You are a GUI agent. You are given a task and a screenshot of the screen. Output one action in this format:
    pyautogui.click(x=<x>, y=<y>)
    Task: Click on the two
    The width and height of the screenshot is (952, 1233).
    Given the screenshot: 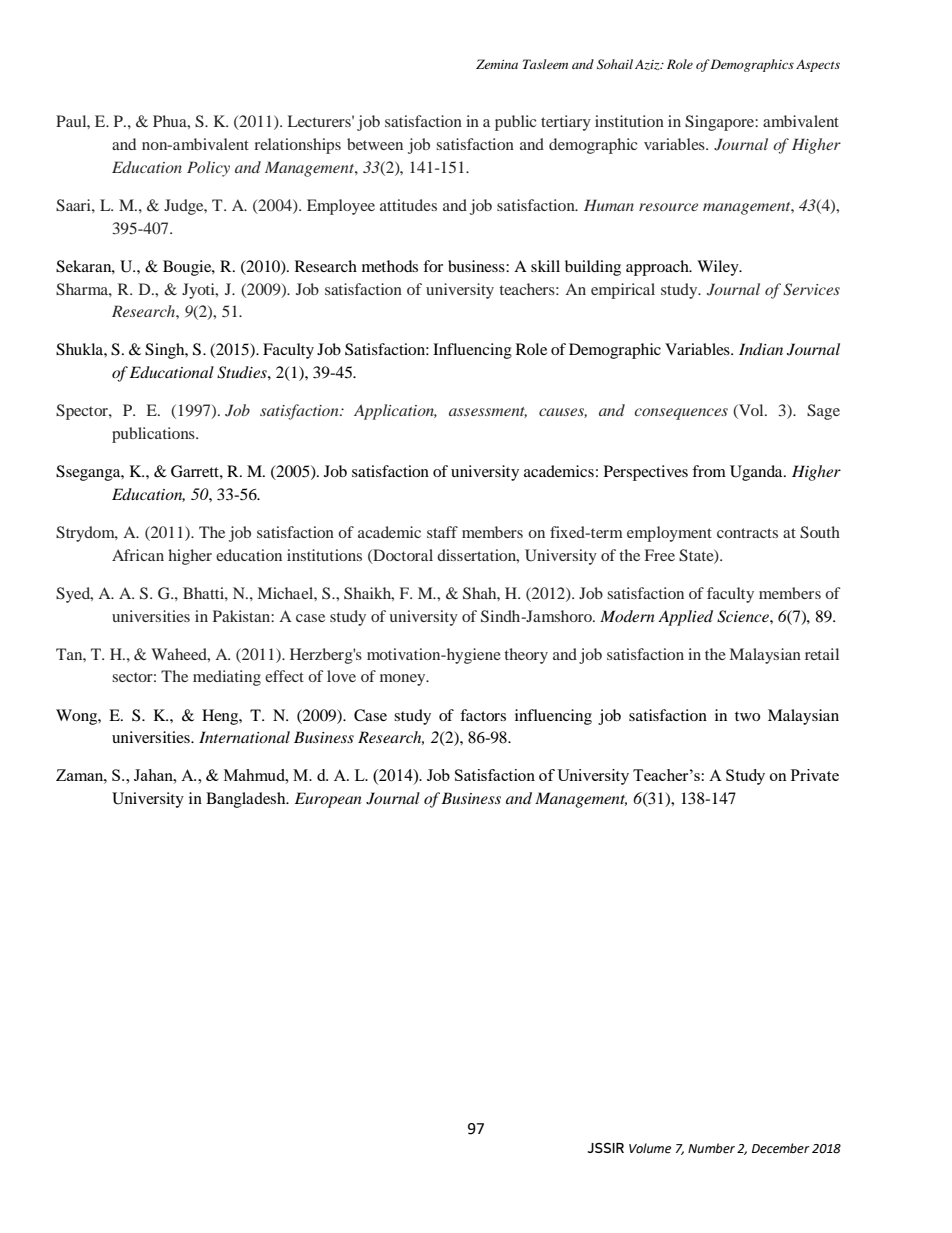 What is the action you would take?
    pyautogui.click(x=747, y=716)
